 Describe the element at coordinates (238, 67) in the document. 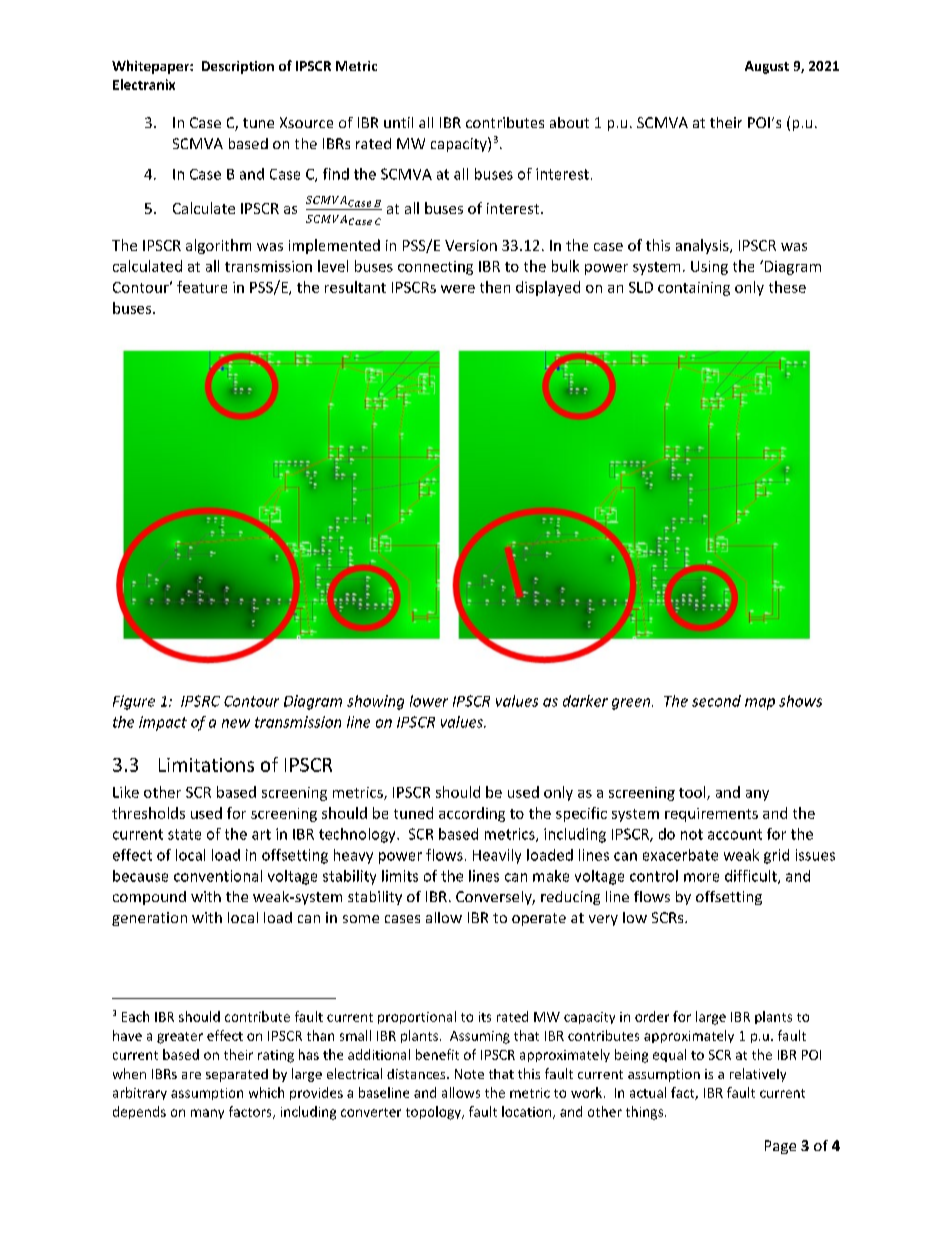

I see `Description` at that location.
